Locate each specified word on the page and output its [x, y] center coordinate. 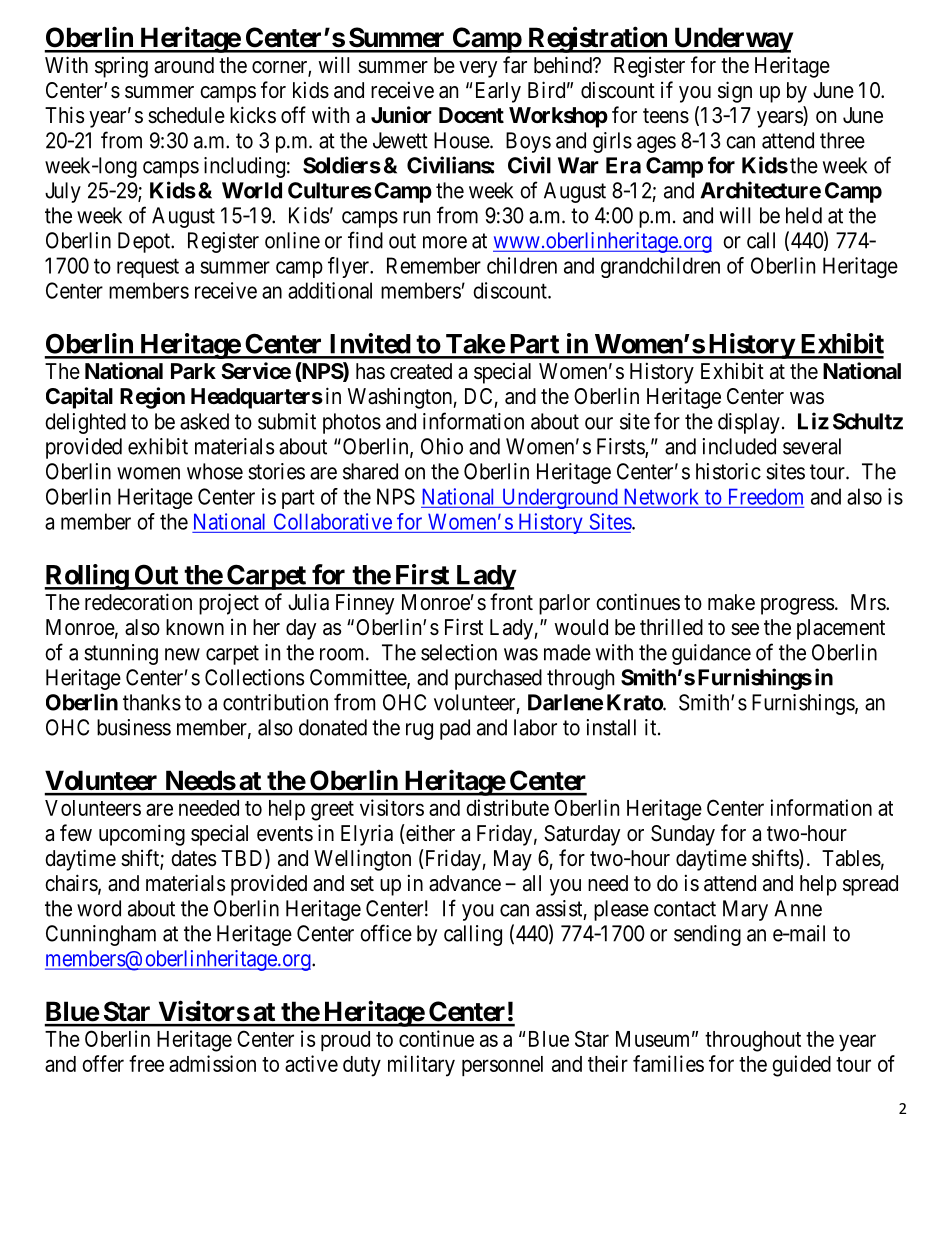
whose [215, 471]
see [745, 629]
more [445, 242]
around [184, 65]
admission [212, 1063]
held [804, 215]
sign [735, 92]
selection [459, 652]
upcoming [142, 835]
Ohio [442, 446]
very [478, 69]
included [739, 446]
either [429, 834]
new [182, 654]
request [148, 268]
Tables [851, 858]
